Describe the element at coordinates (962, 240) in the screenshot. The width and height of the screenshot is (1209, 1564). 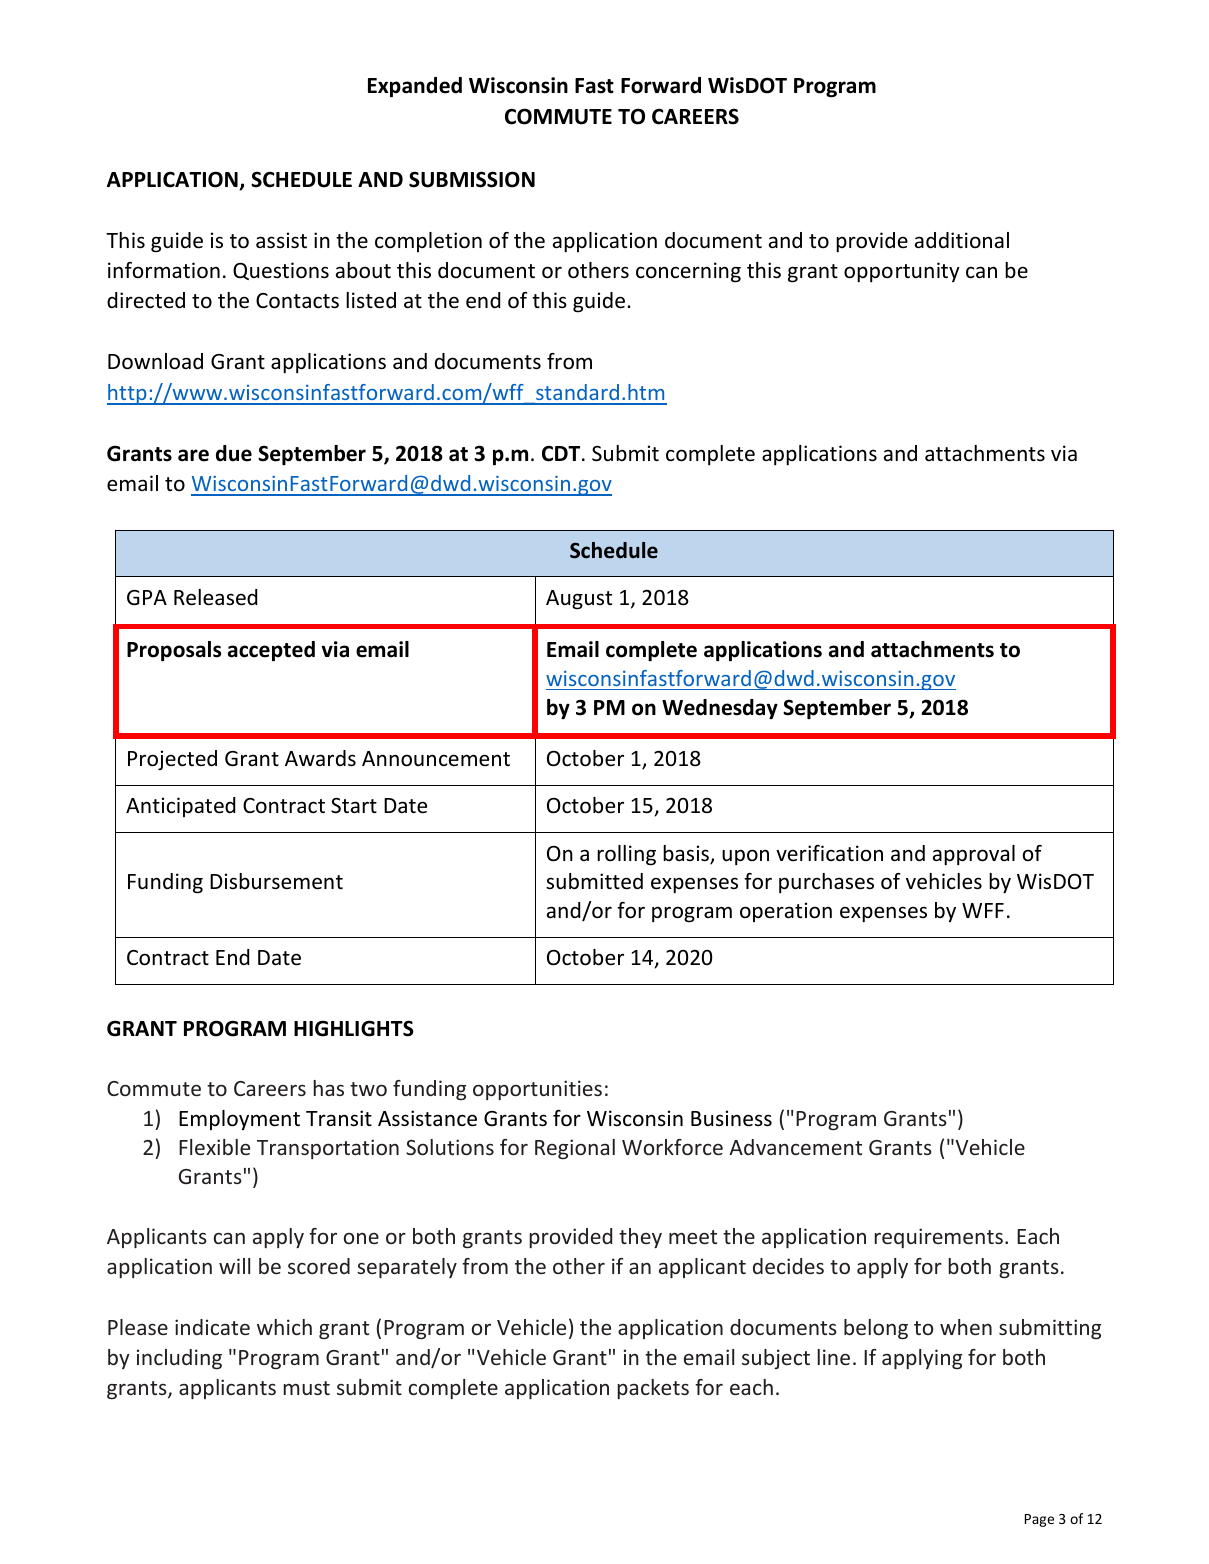
I see `additional` at that location.
